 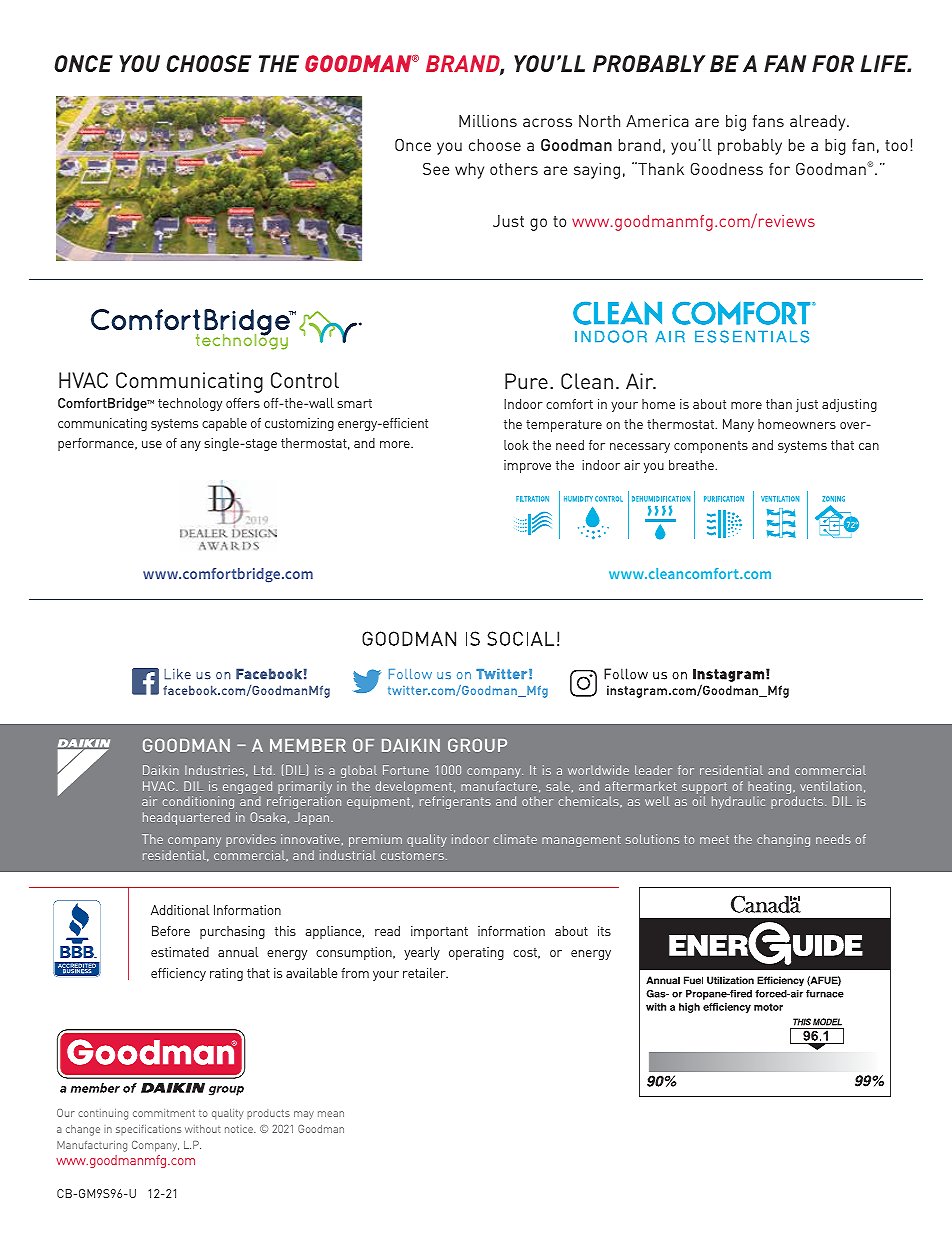 I want to click on ventilation, so click(x=831, y=786).
